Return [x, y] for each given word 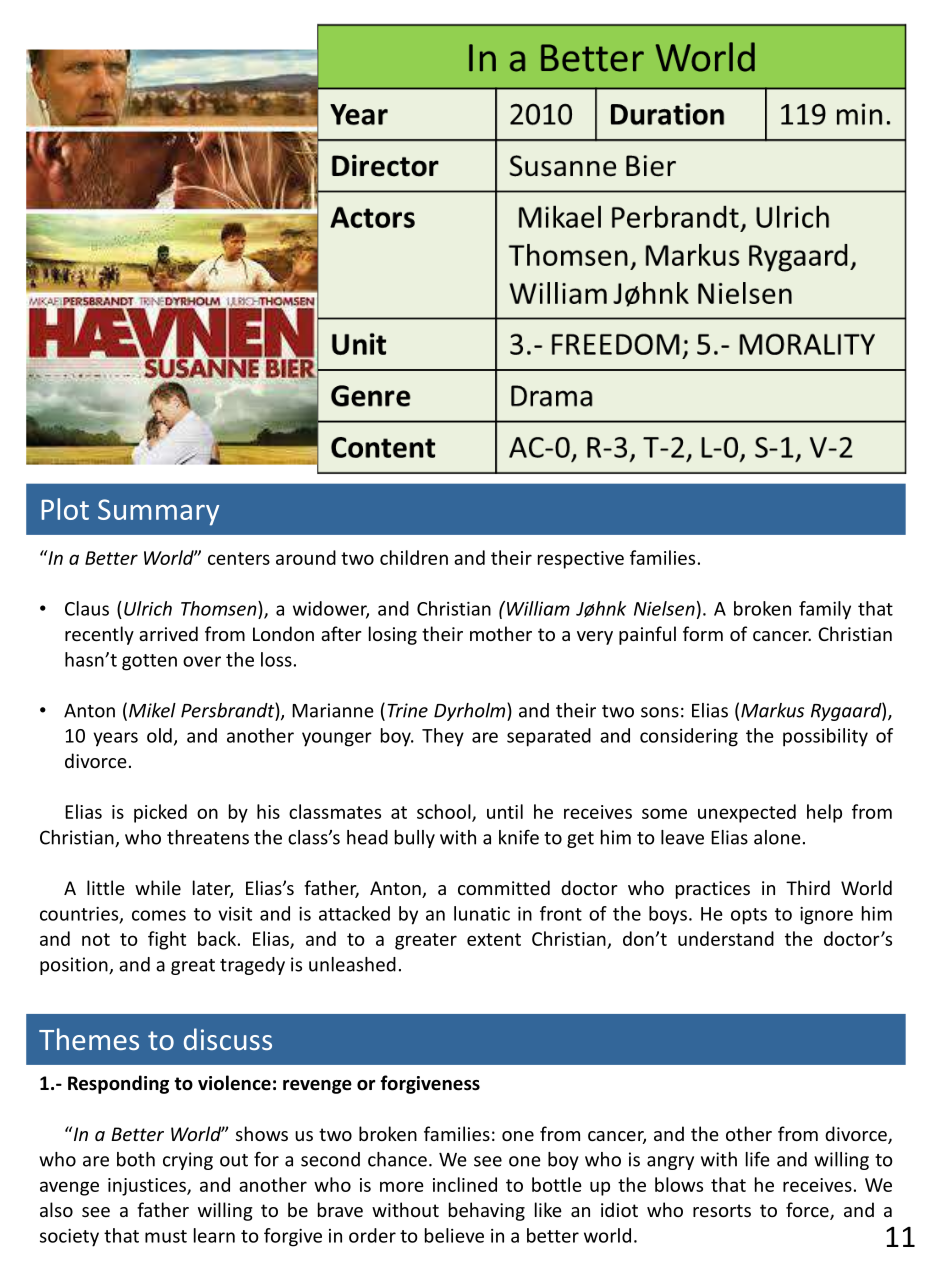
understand [726, 938]
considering [689, 737]
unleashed [352, 964]
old [159, 735]
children [414, 557]
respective [581, 560]
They [443, 737]
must [166, 1236]
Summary [158, 512]
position [75, 966]
